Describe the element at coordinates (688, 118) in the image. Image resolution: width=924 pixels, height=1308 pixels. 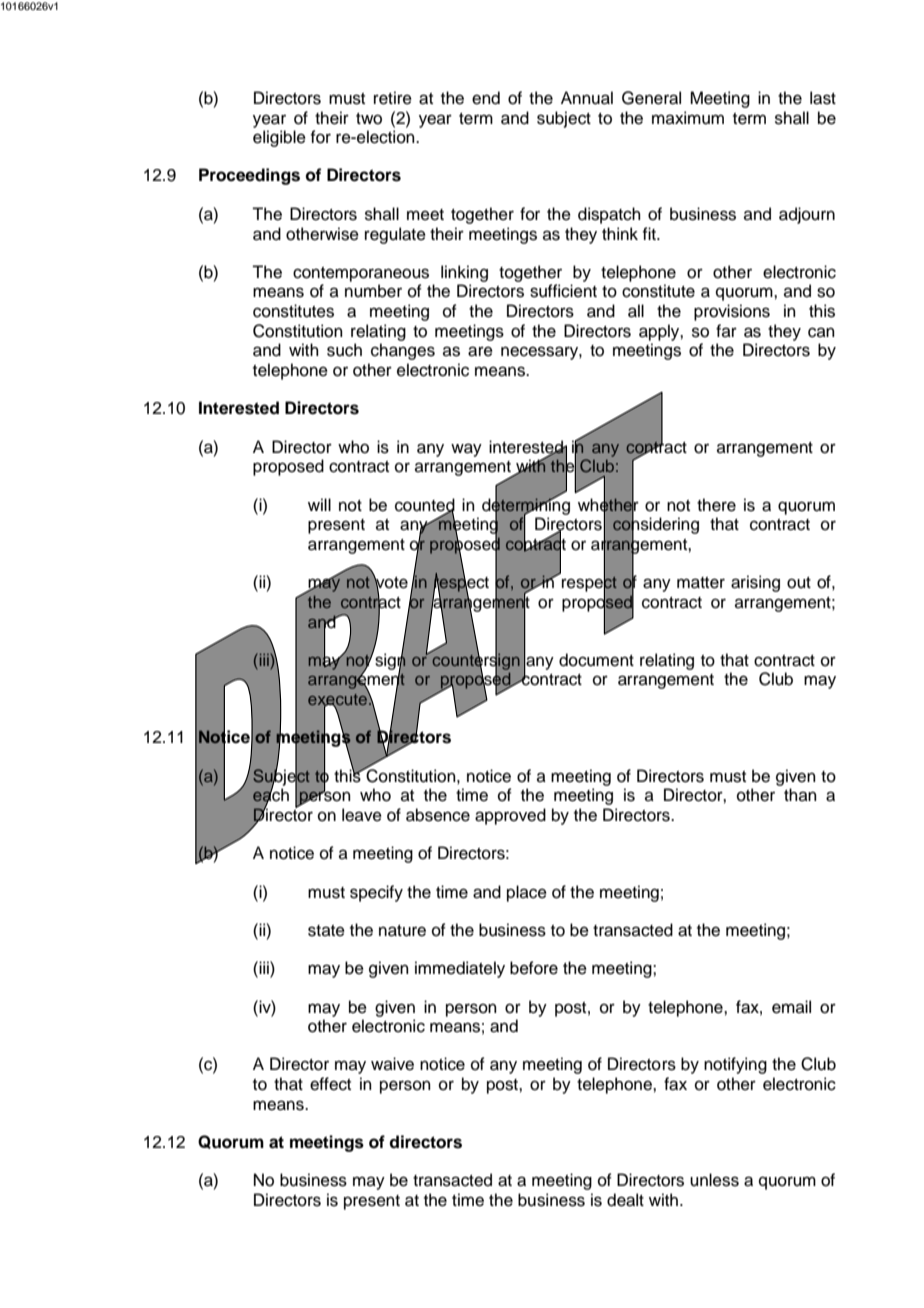
I see `maximum` at that location.
